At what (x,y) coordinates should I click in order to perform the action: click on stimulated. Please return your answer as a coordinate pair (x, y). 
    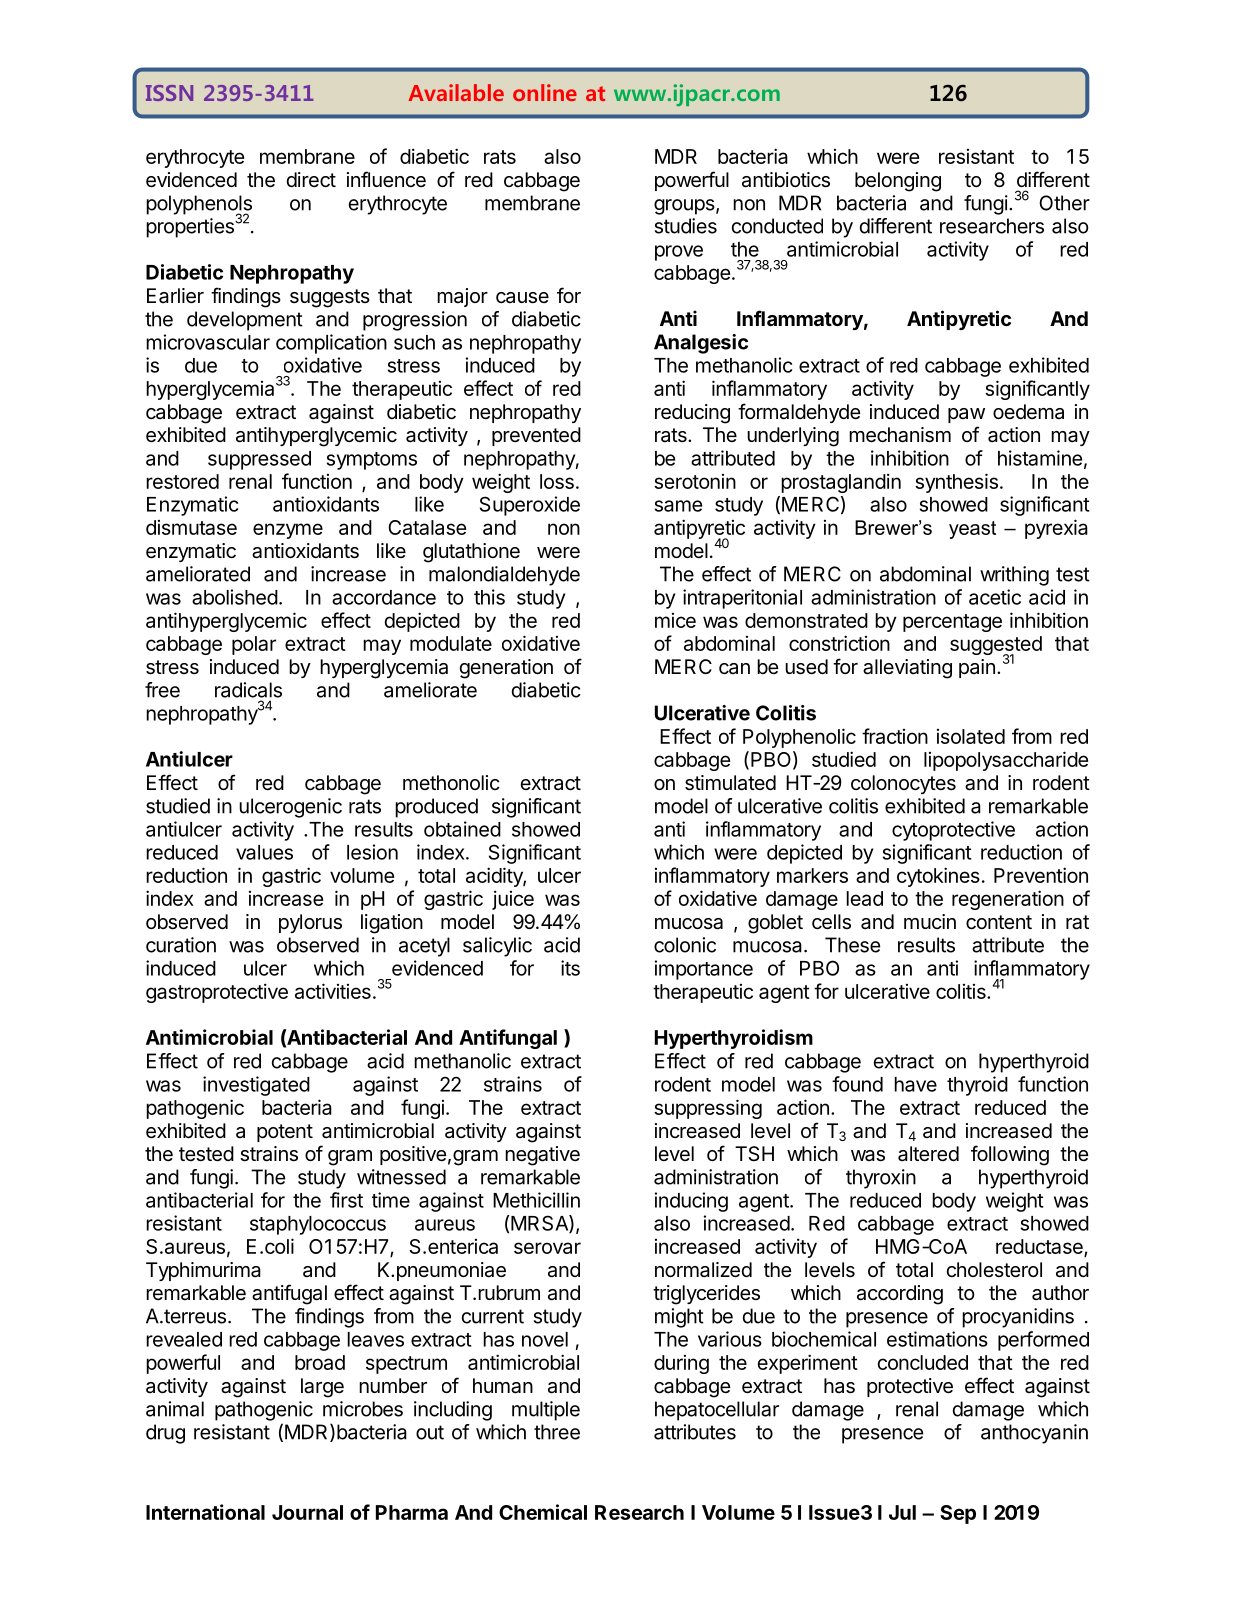
    Looking at the image, I should click on (730, 783).
